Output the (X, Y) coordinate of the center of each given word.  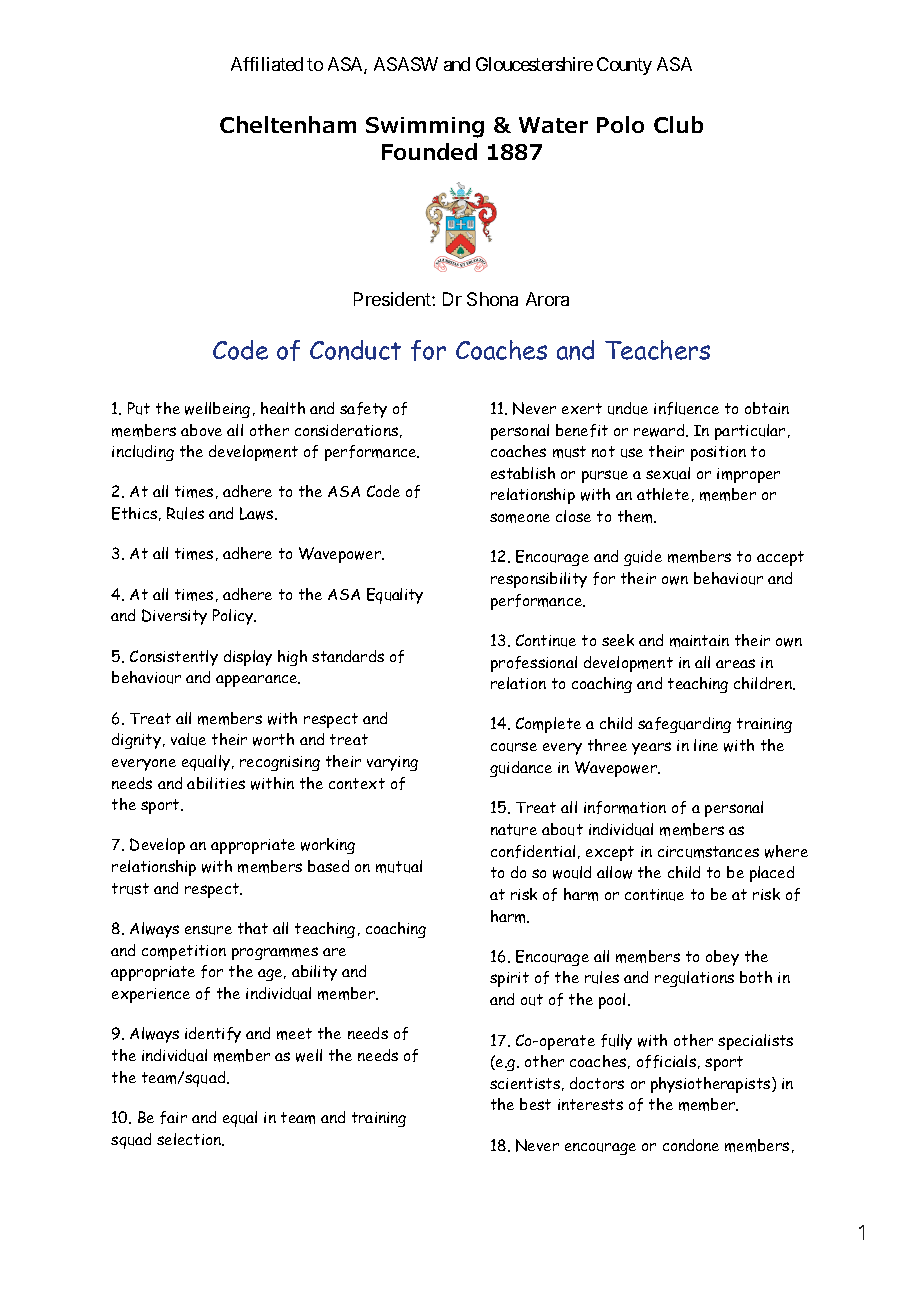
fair (173, 1117)
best (535, 1104)
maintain (699, 641)
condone (691, 1145)
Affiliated (267, 64)
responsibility (539, 580)
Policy (234, 617)
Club (678, 124)
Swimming (425, 127)
